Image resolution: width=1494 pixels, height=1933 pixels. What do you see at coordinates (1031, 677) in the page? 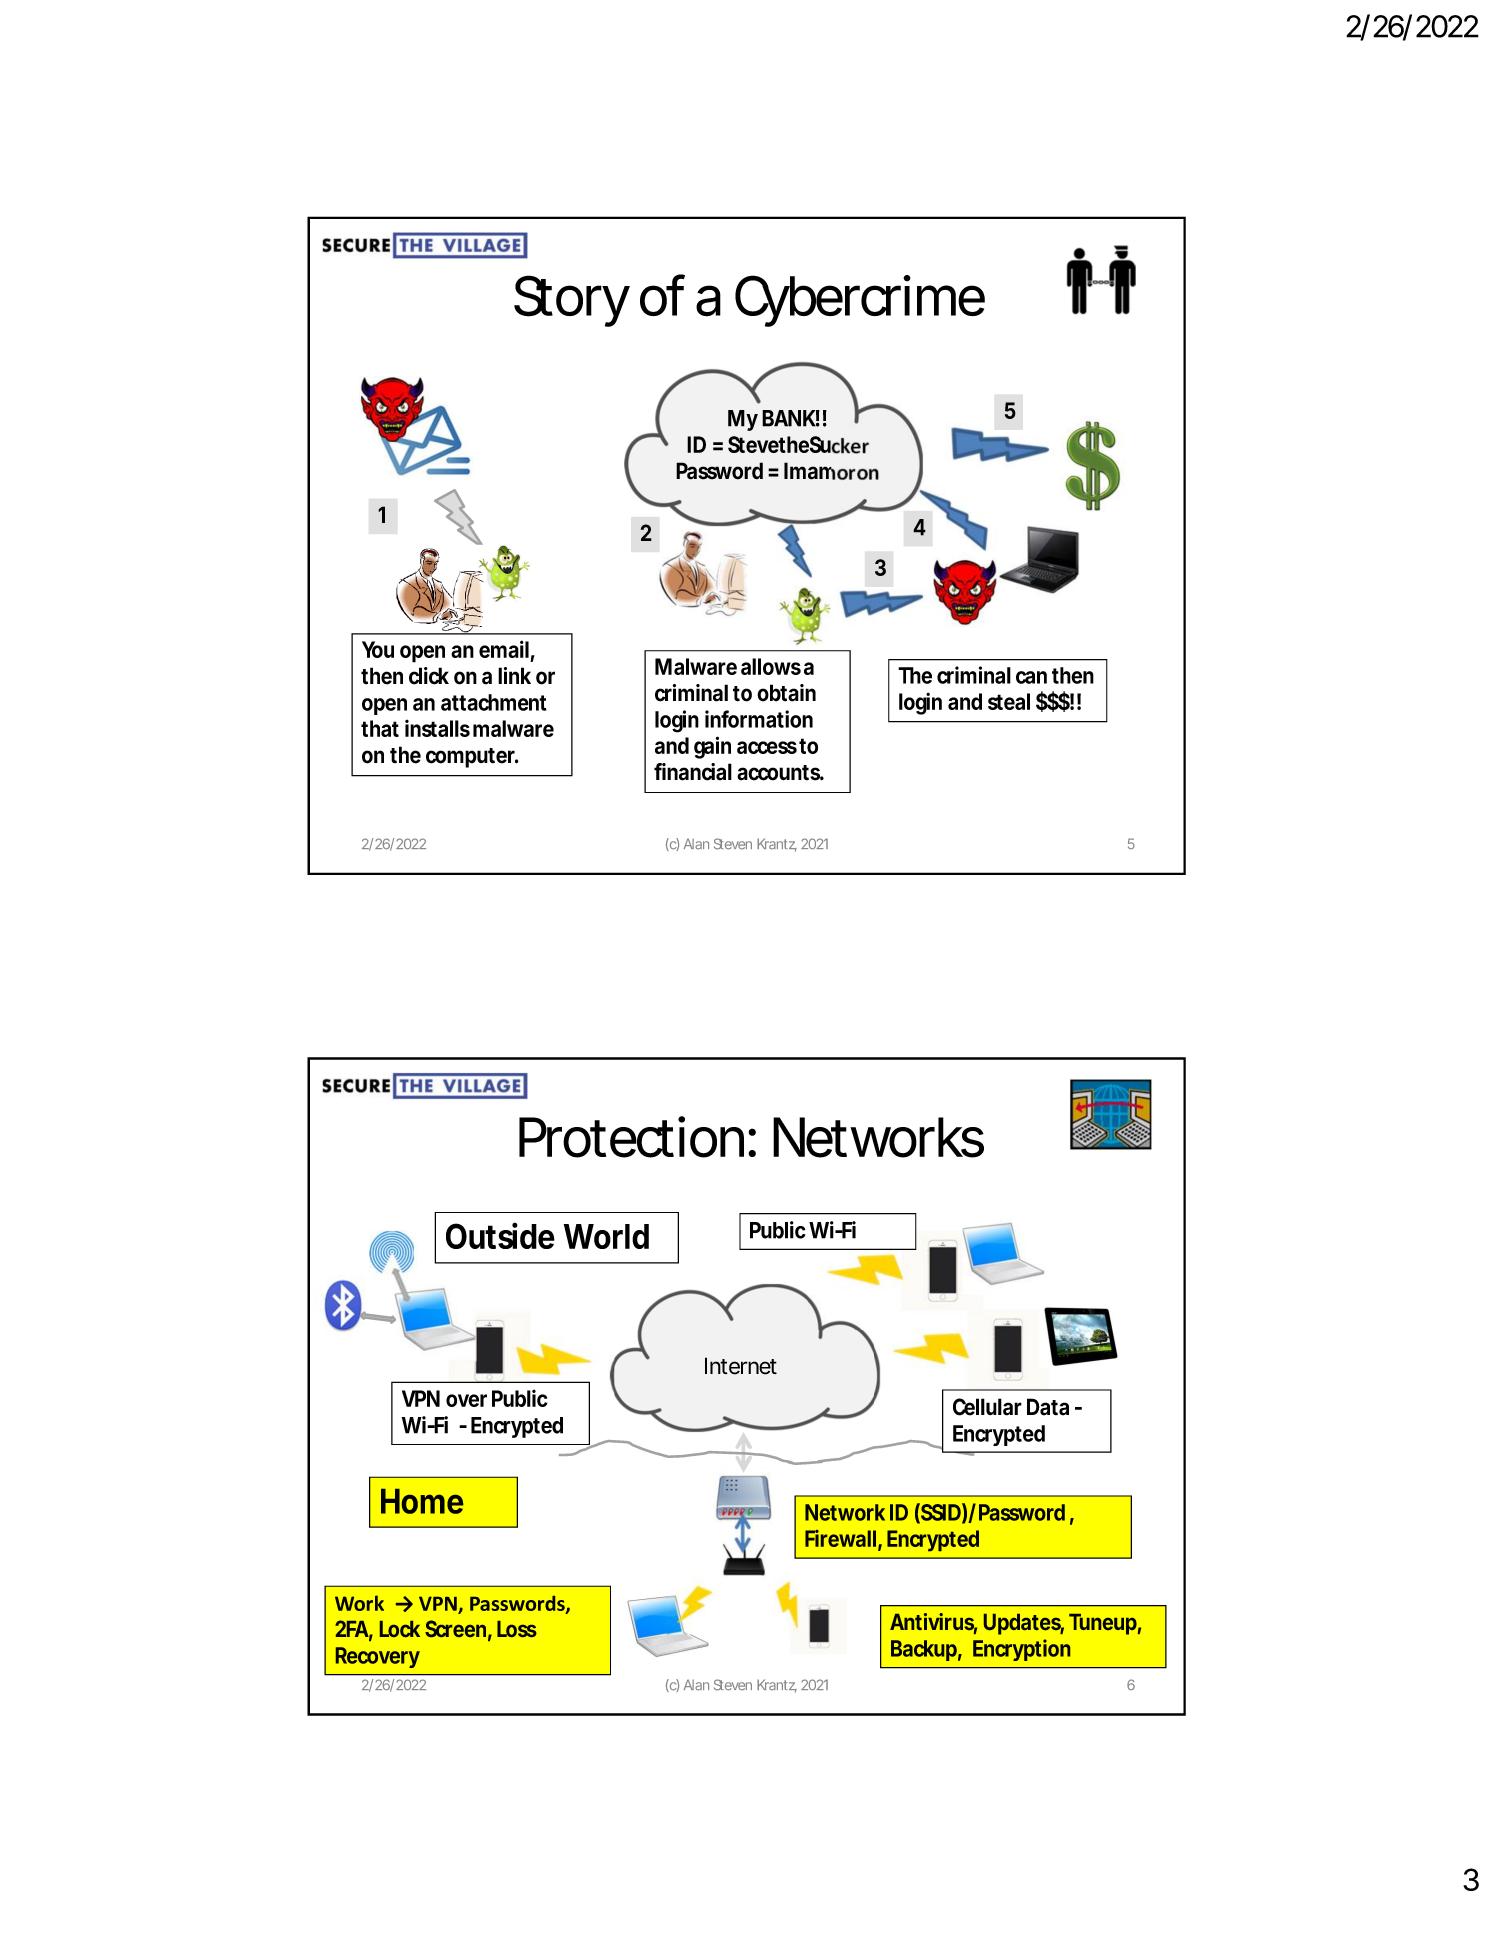
I see `can` at bounding box center [1031, 677].
